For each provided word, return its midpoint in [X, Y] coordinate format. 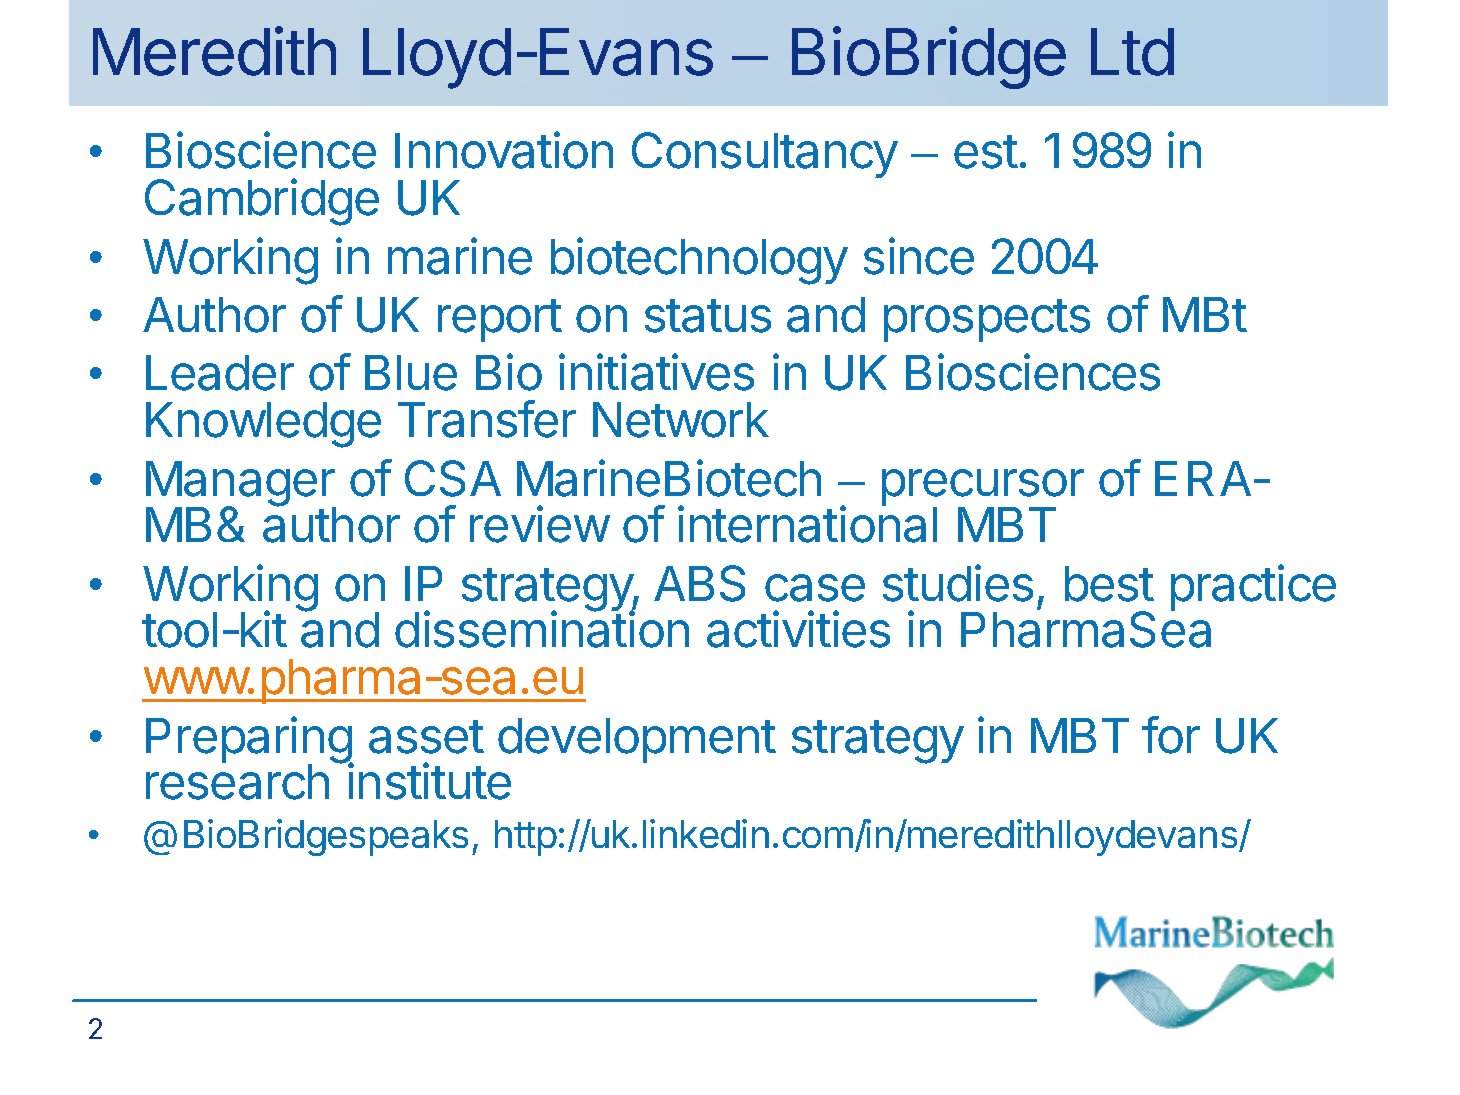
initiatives [656, 372]
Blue [411, 373]
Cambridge [262, 202]
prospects [987, 320]
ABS [699, 583]
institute [429, 781]
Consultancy [765, 155]
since [919, 256]
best [1109, 584]
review [539, 524]
